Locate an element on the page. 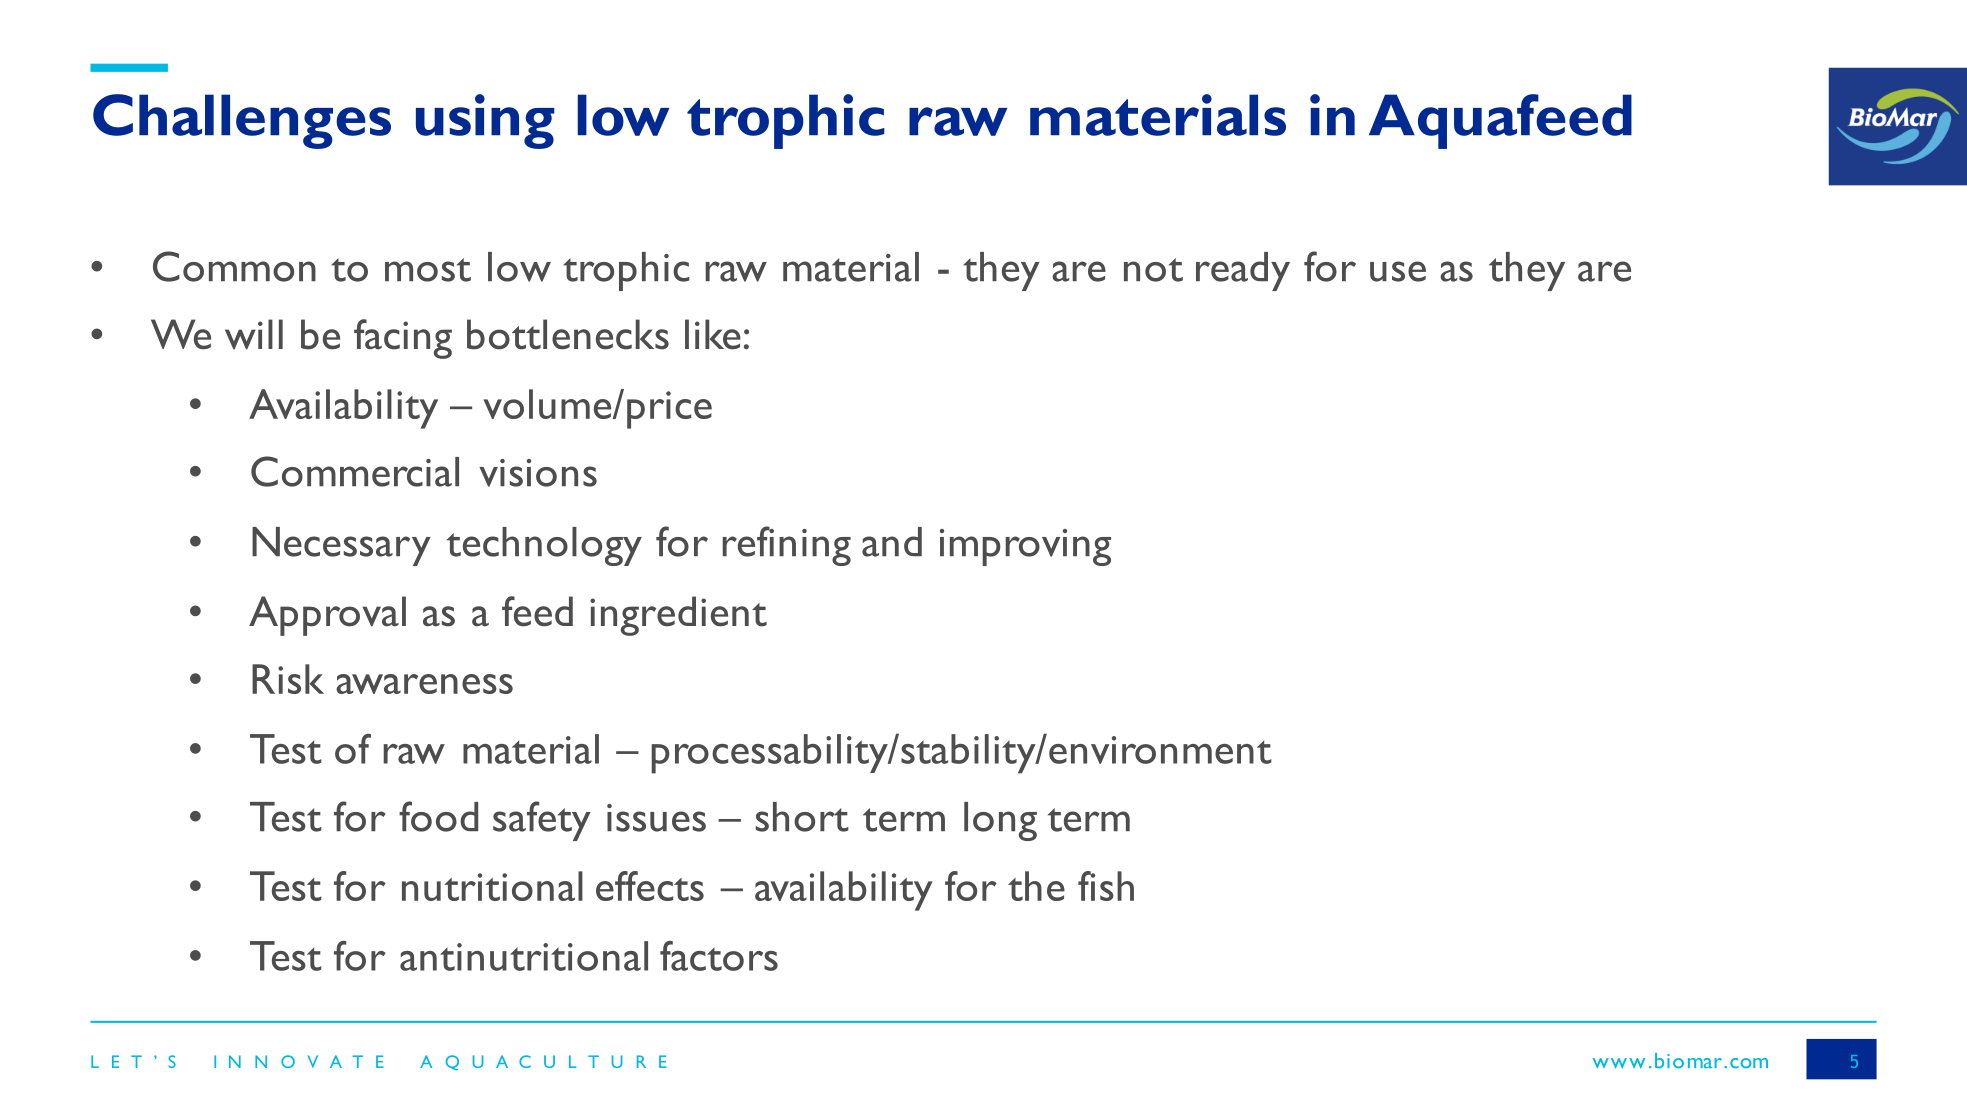 The height and width of the document is (1106, 1967). ready is located at coordinates (1243, 271).
